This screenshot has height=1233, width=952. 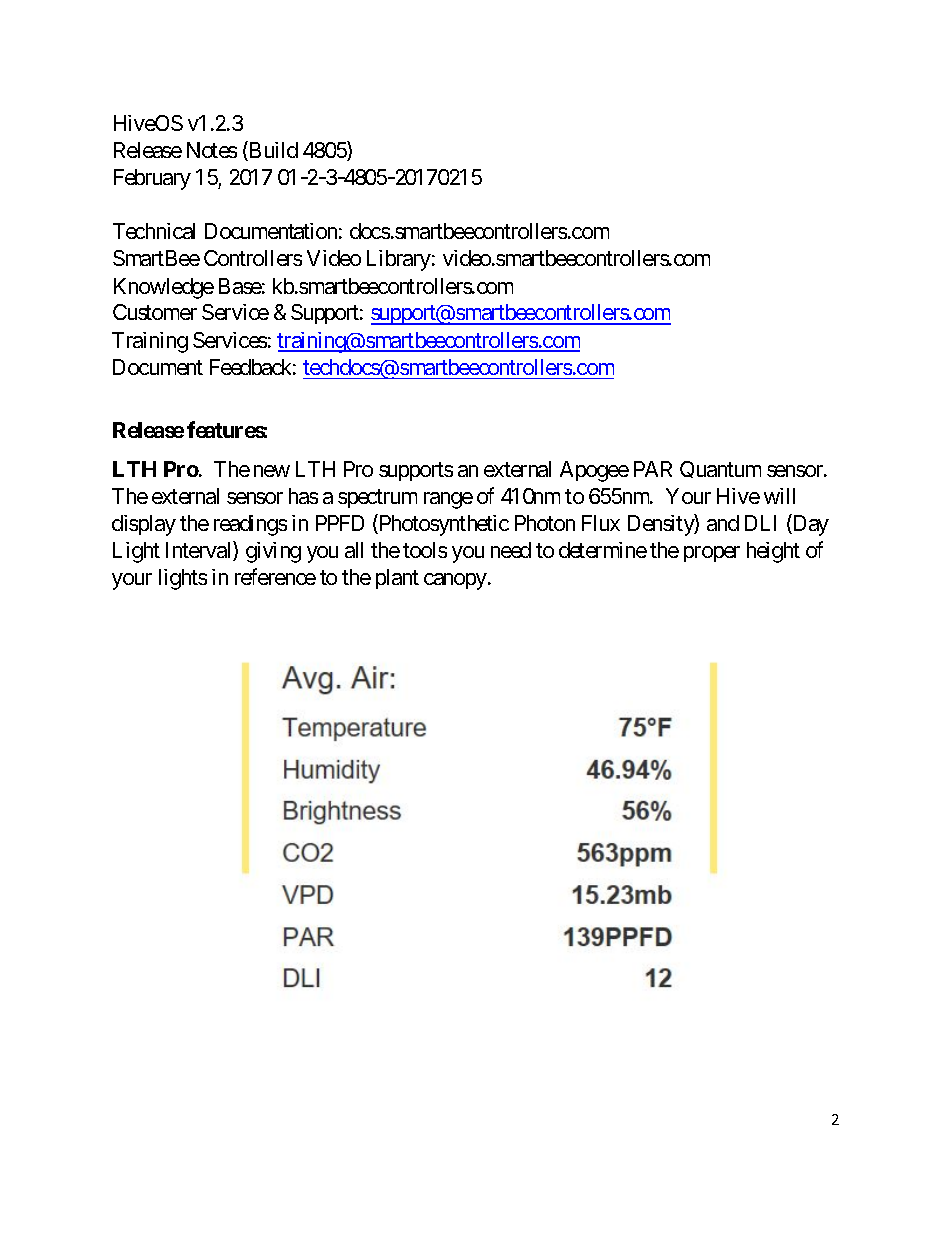 What do you see at coordinates (152, 179) in the screenshot?
I see `February` at bounding box center [152, 179].
